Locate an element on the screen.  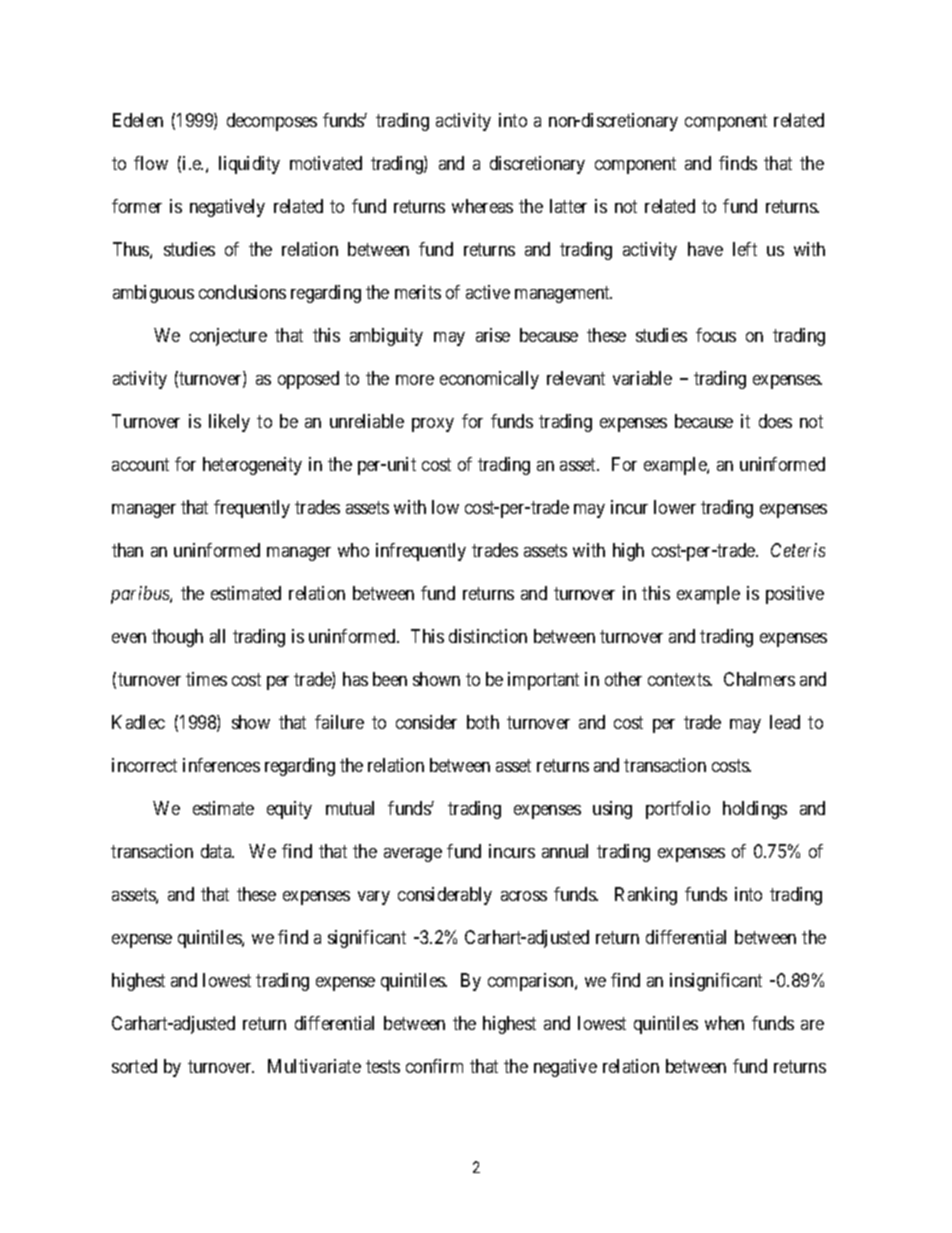
positive is located at coordinates (795, 595).
